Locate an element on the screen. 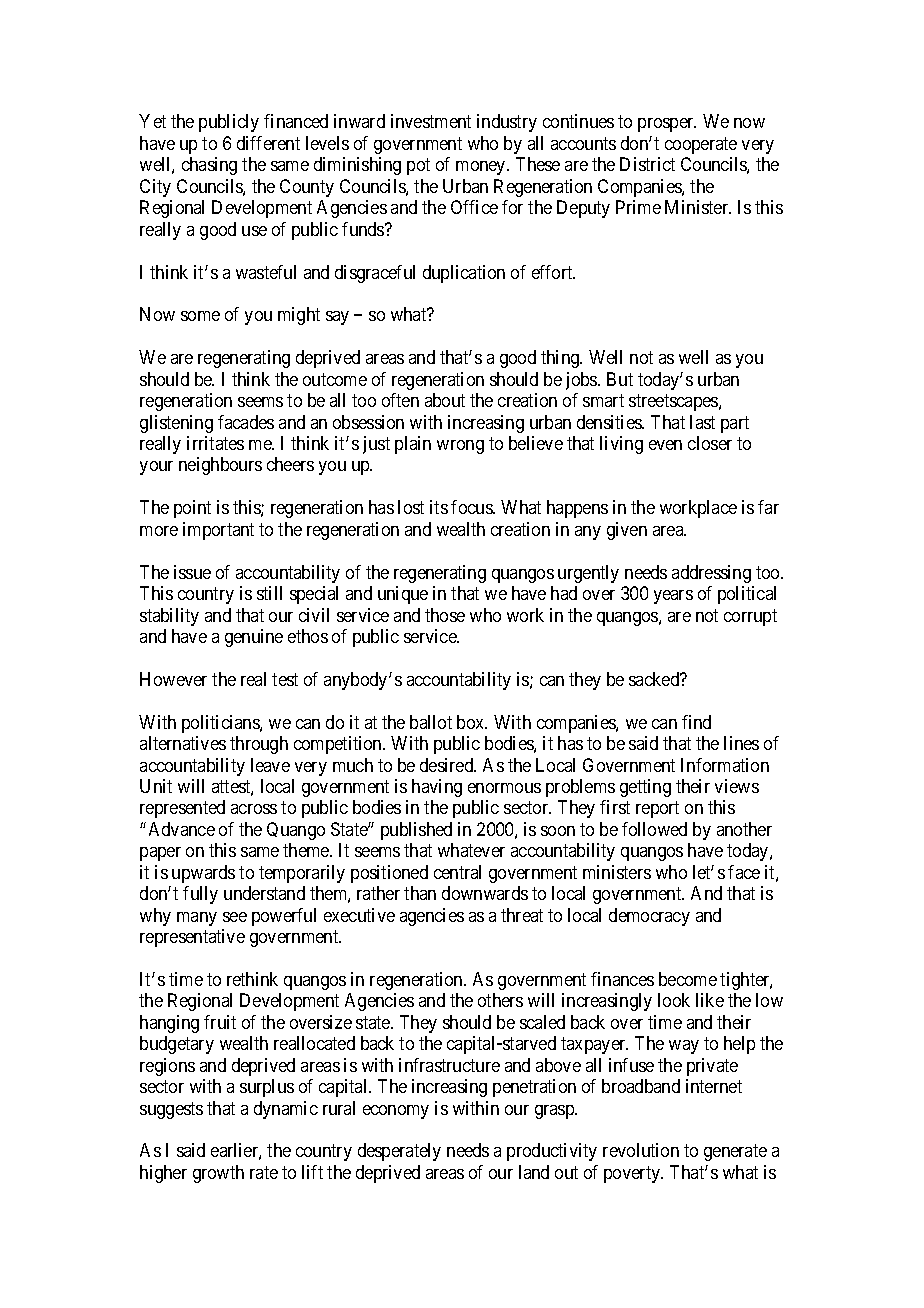 The height and width of the screenshot is (1308, 924). genuine is located at coordinates (254, 638).
